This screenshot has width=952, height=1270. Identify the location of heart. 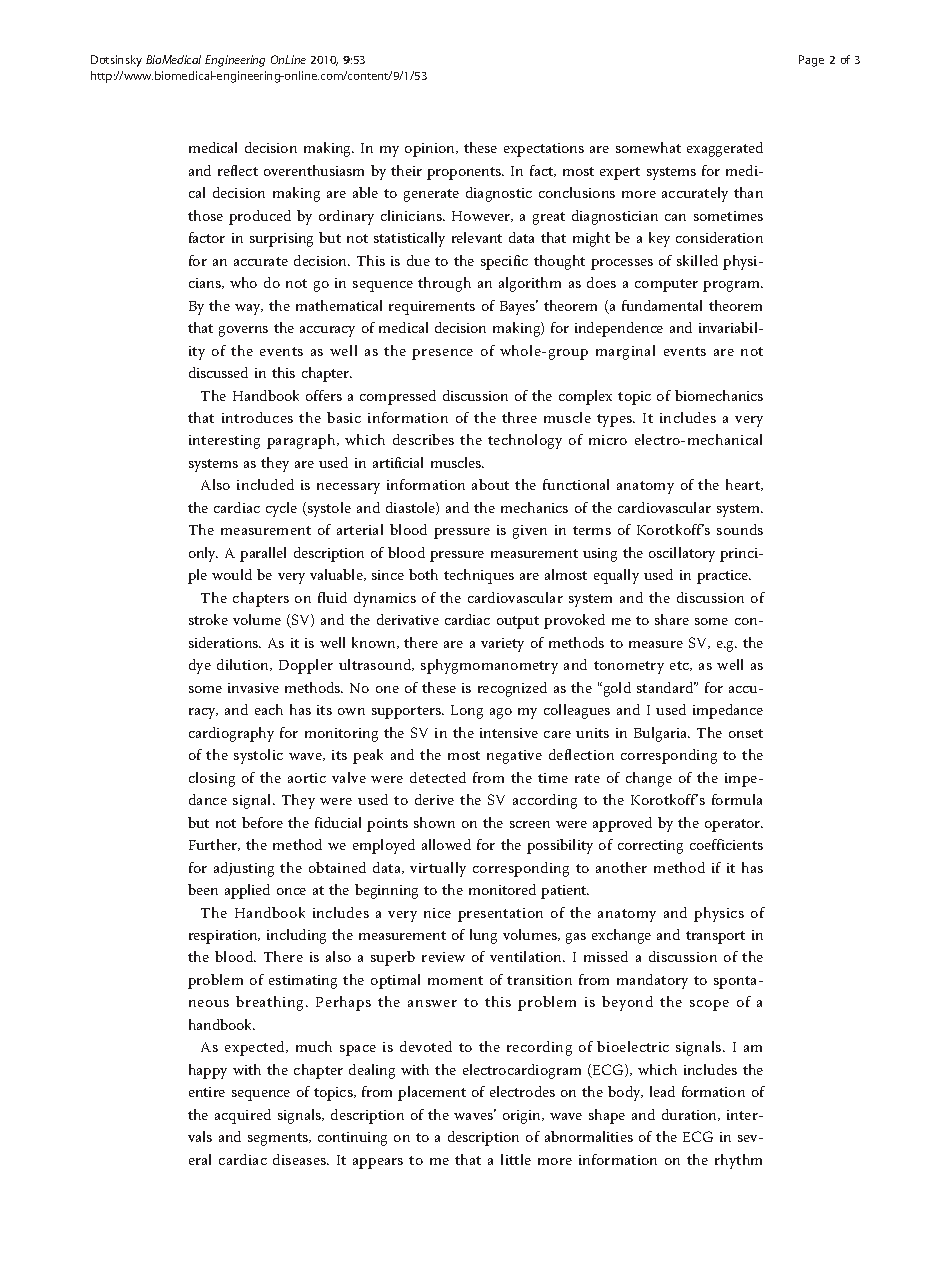
(744, 485).
